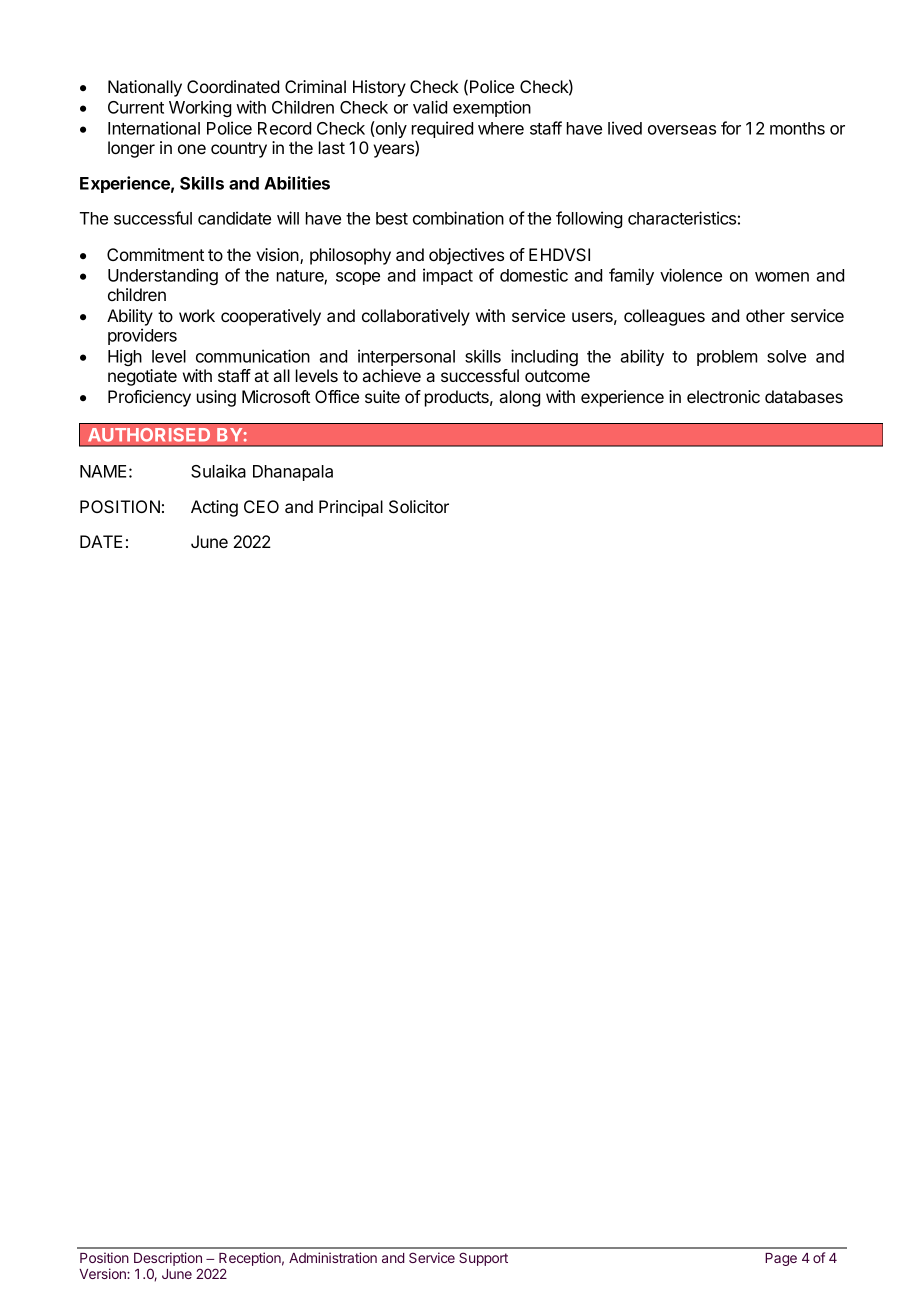 The width and height of the screenshot is (924, 1308). What do you see at coordinates (351, 508) in the screenshot?
I see `Principal` at bounding box center [351, 508].
